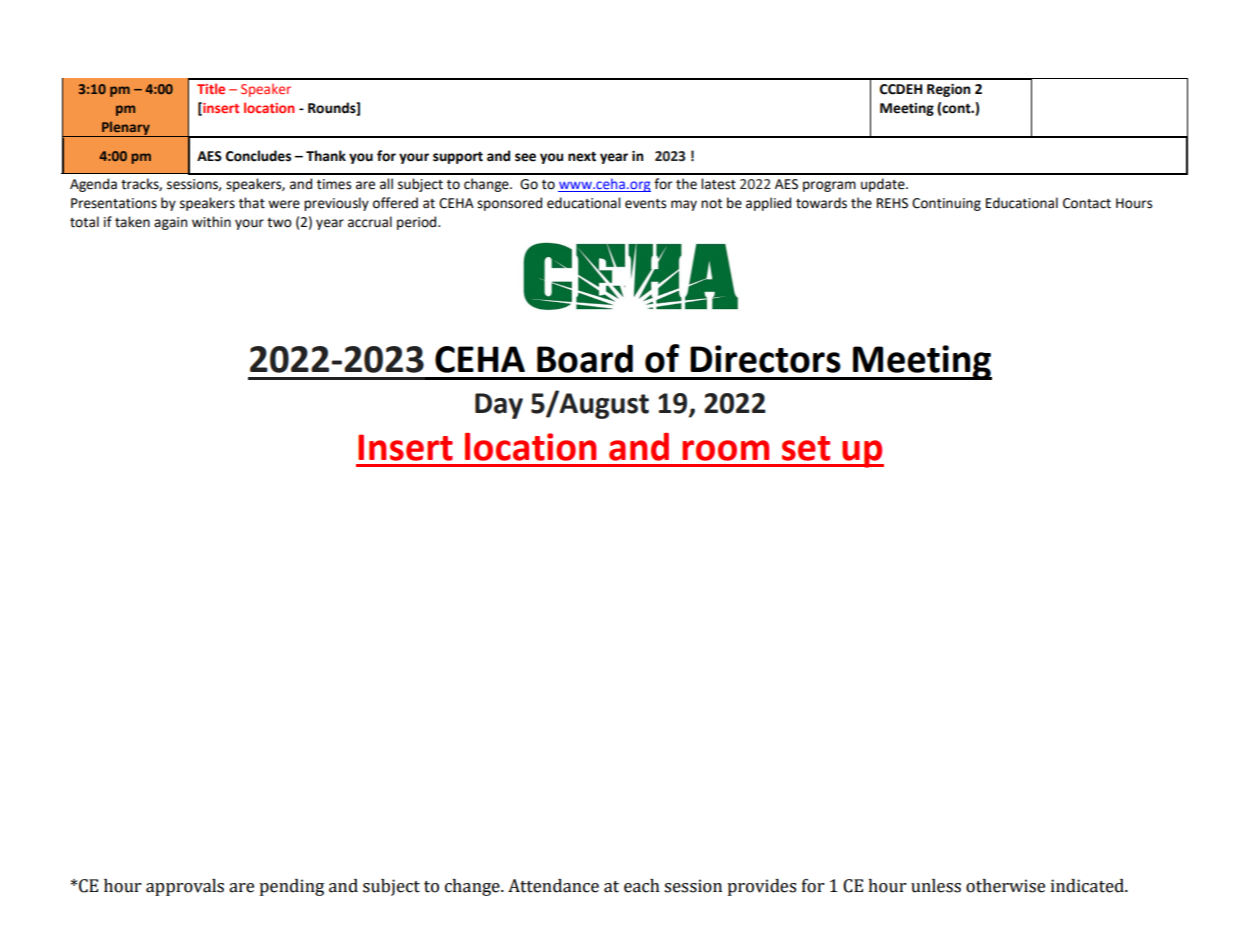 This document has width=1233, height=952. Describe the element at coordinates (948, 90) in the document. I see `Region` at that location.
